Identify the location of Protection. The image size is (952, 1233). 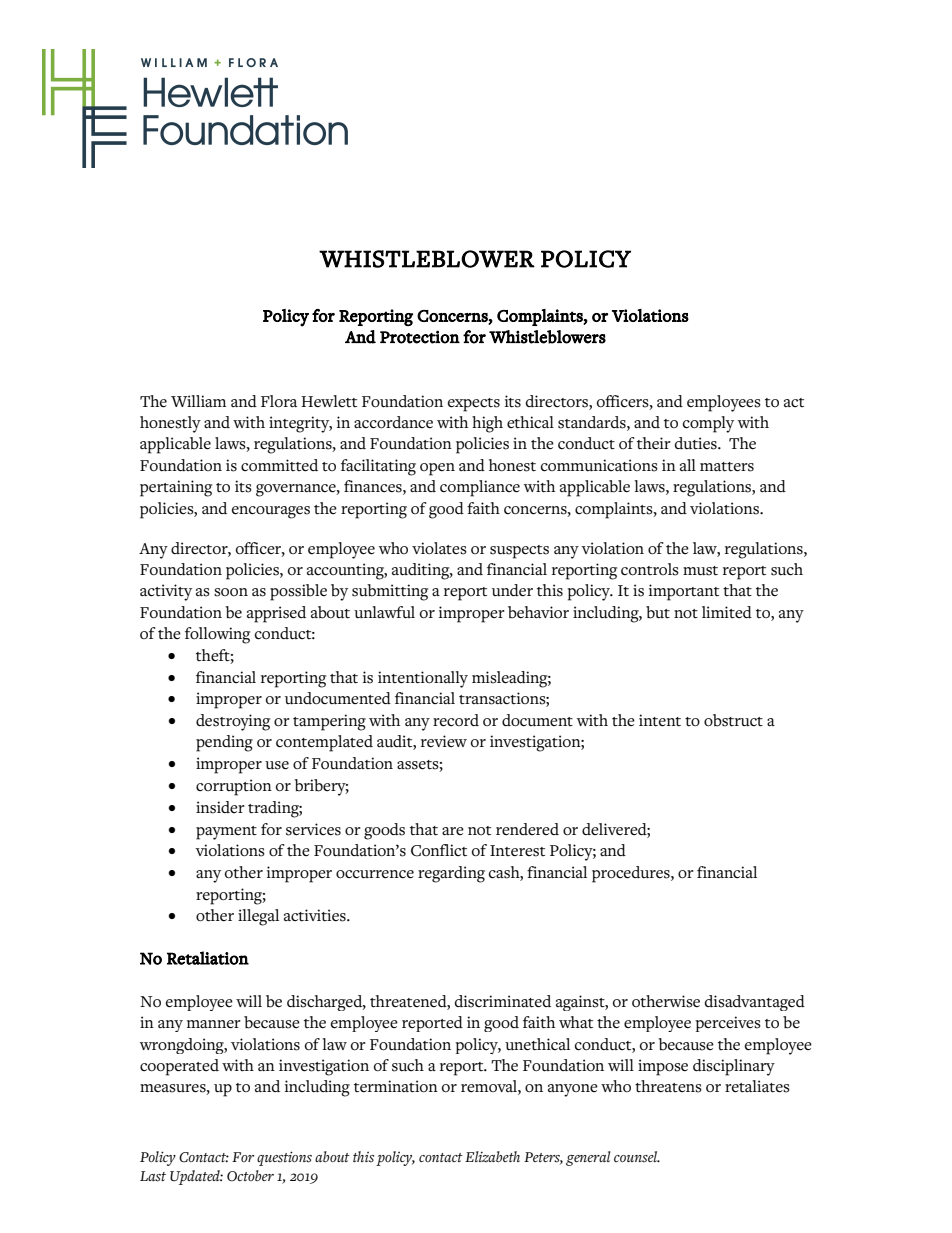
(420, 337).
